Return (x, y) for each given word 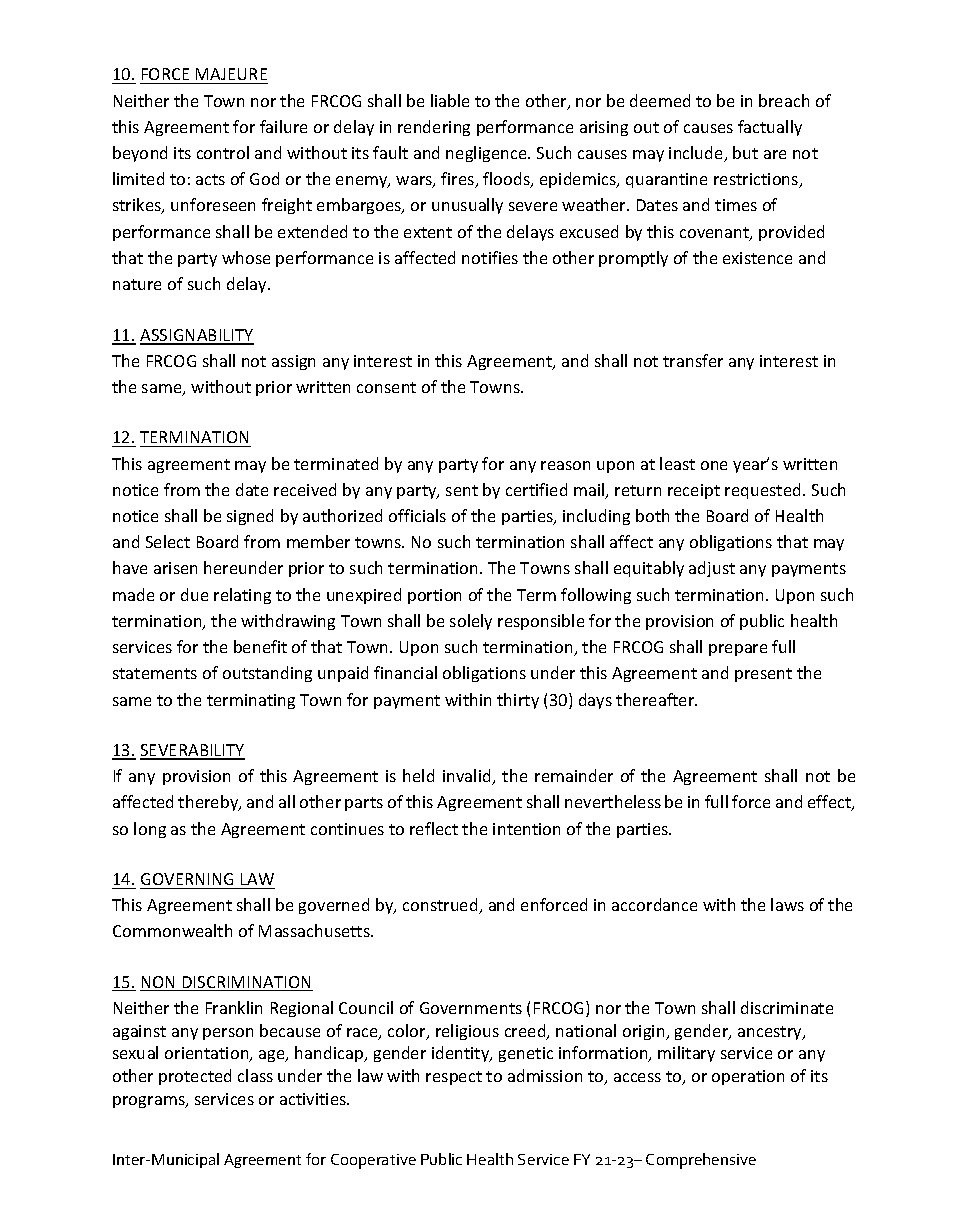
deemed (660, 100)
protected (195, 1077)
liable (450, 100)
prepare (738, 650)
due (194, 594)
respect (454, 1078)
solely (471, 622)
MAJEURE (231, 74)
